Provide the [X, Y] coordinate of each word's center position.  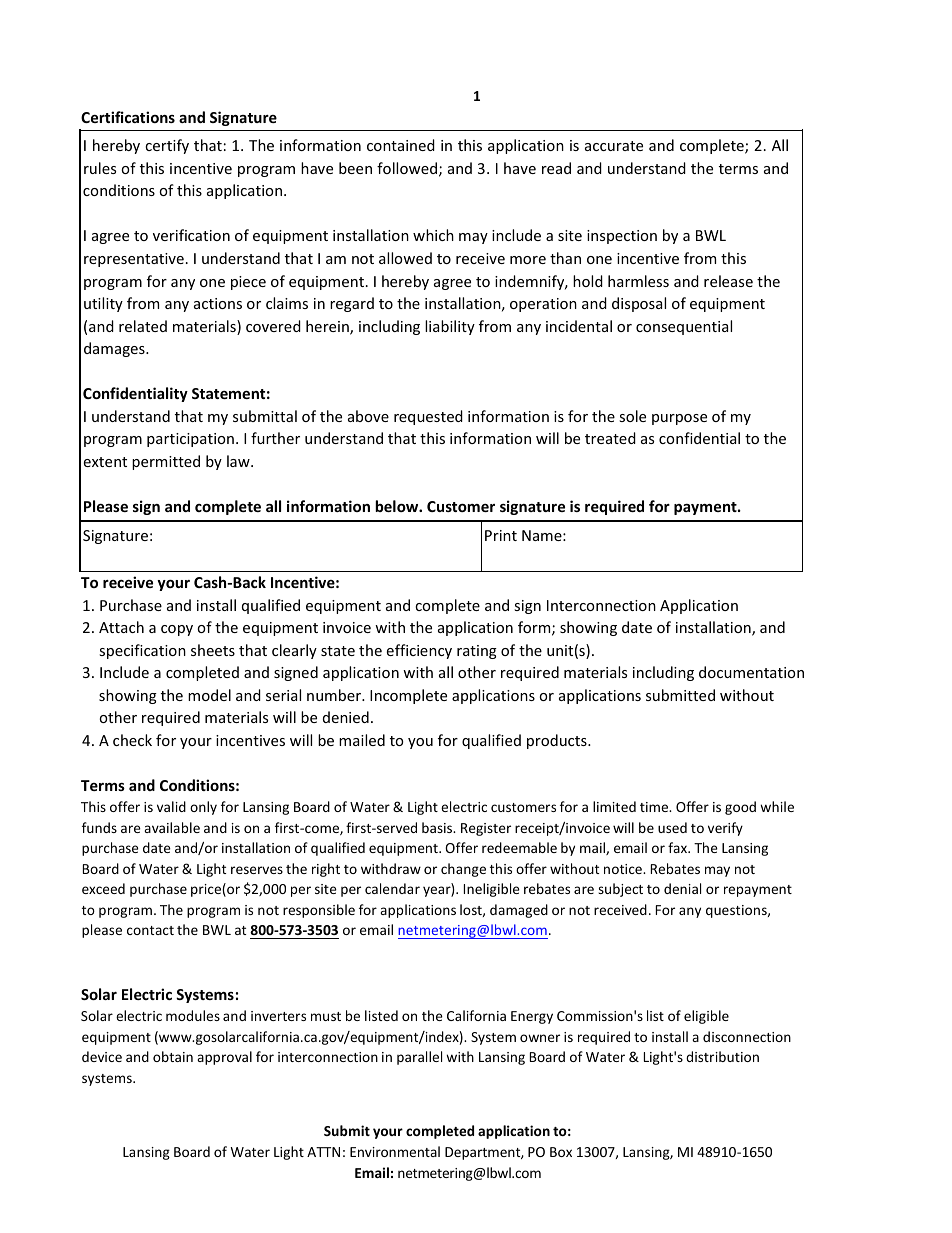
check [132, 740]
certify [167, 146]
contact [150, 930]
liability [450, 327]
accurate [614, 146]
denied [346, 717]
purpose [679, 419]
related [143, 326]
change [463, 870]
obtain [173, 1056]
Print [501, 535]
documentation [751, 672]
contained [401, 145]
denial [682, 888]
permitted [166, 462]
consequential [684, 327]
